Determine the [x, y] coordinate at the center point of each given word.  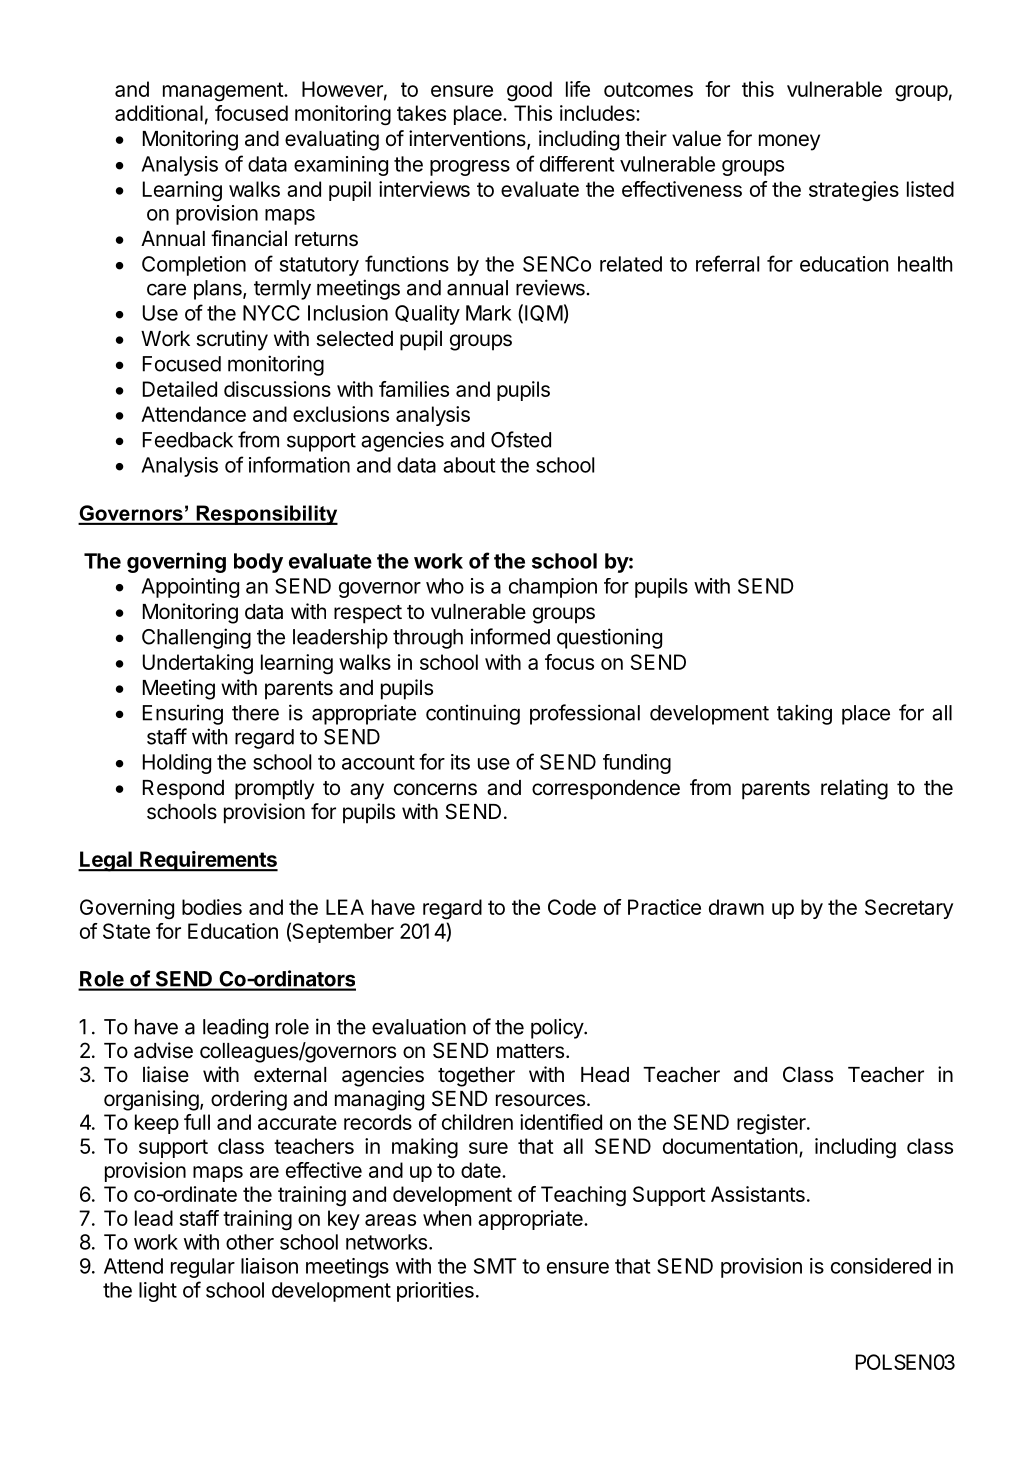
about [469, 465]
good [529, 91]
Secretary [909, 909]
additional [159, 113]
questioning [609, 638]
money [789, 142]
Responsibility [266, 515]
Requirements [208, 861]
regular [203, 1268]
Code [572, 907]
